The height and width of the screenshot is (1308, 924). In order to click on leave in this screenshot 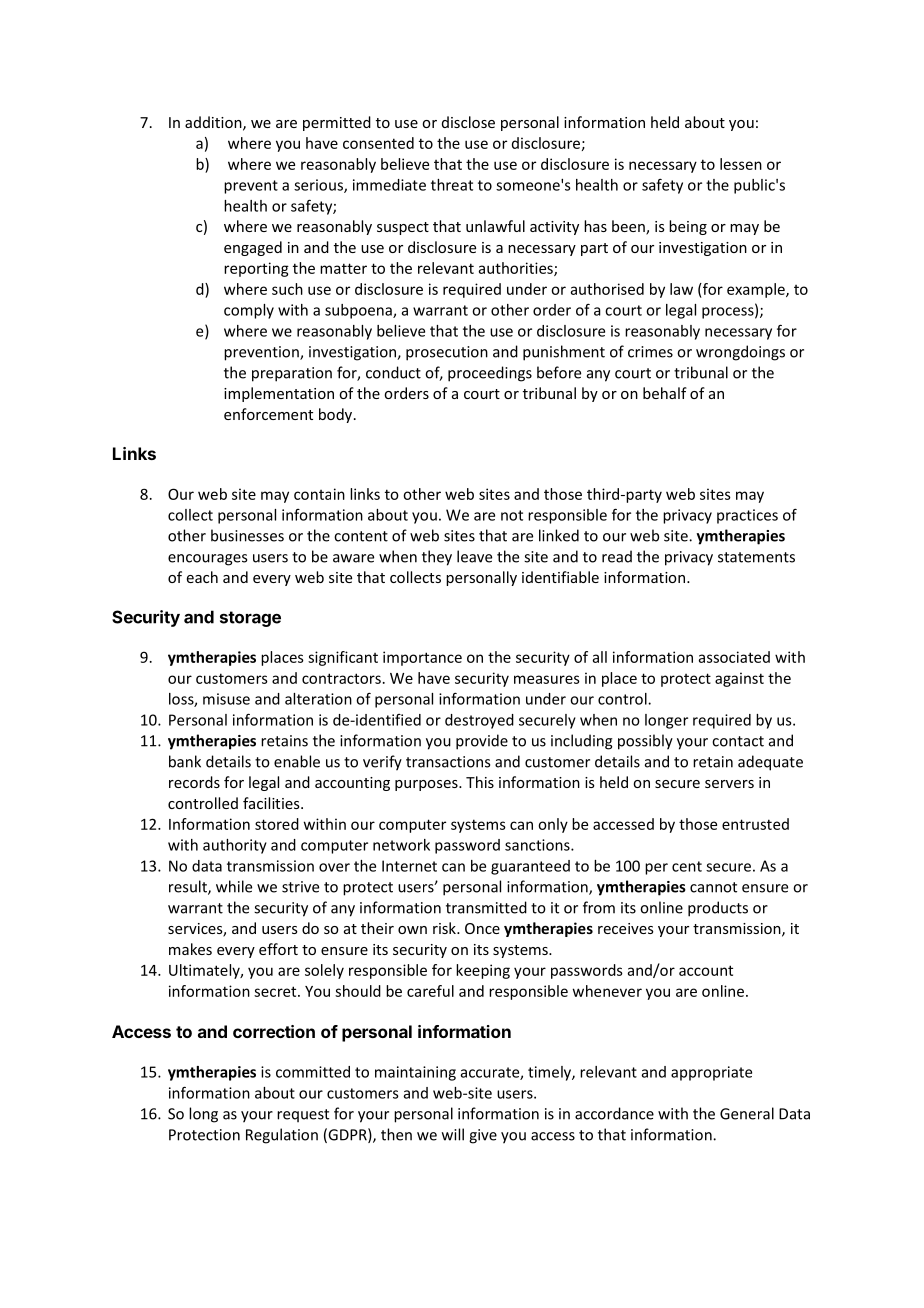, I will do `click(474, 556)`.
